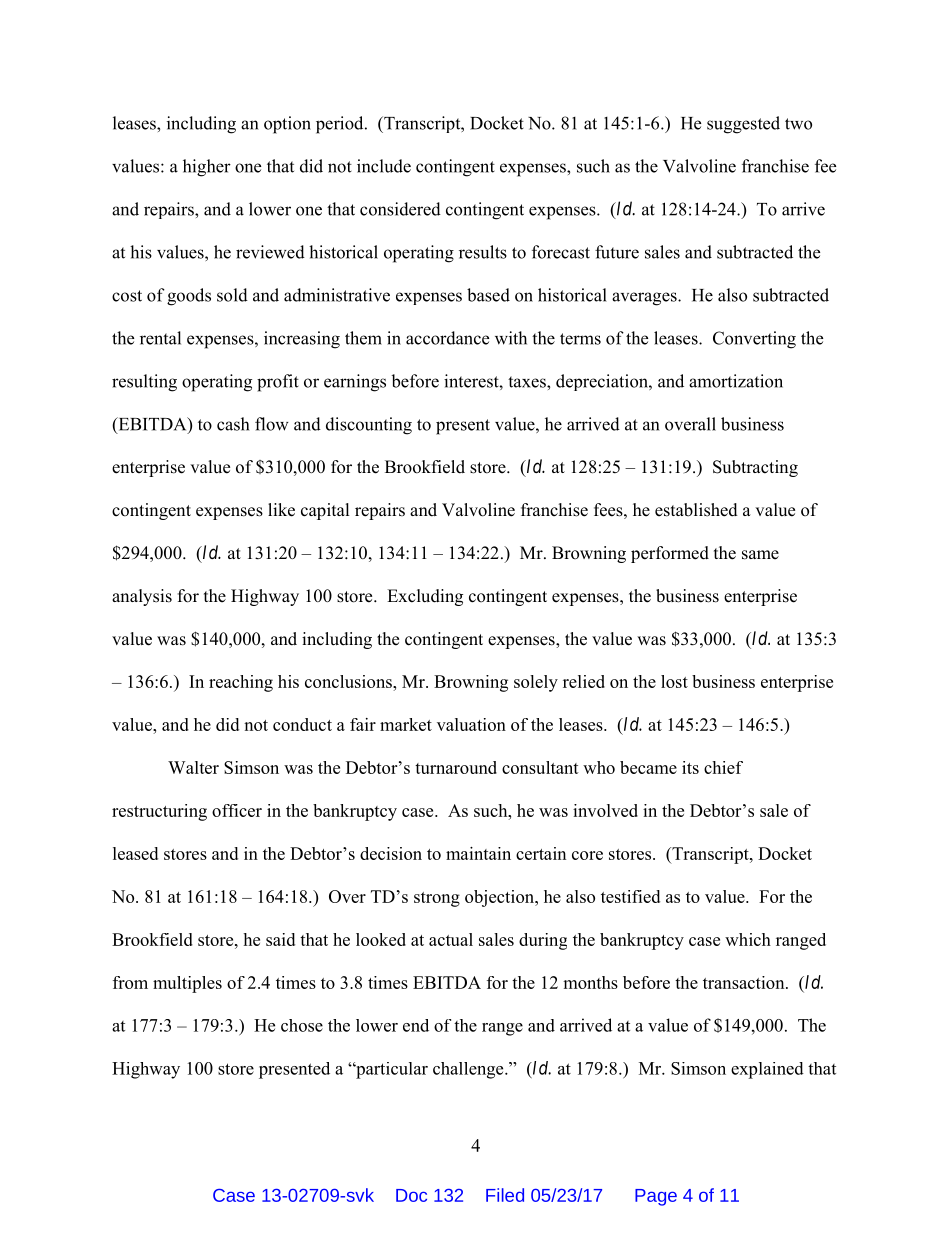 The height and width of the screenshot is (1233, 952). What do you see at coordinates (302, 1025) in the screenshot?
I see `chose` at bounding box center [302, 1025].
